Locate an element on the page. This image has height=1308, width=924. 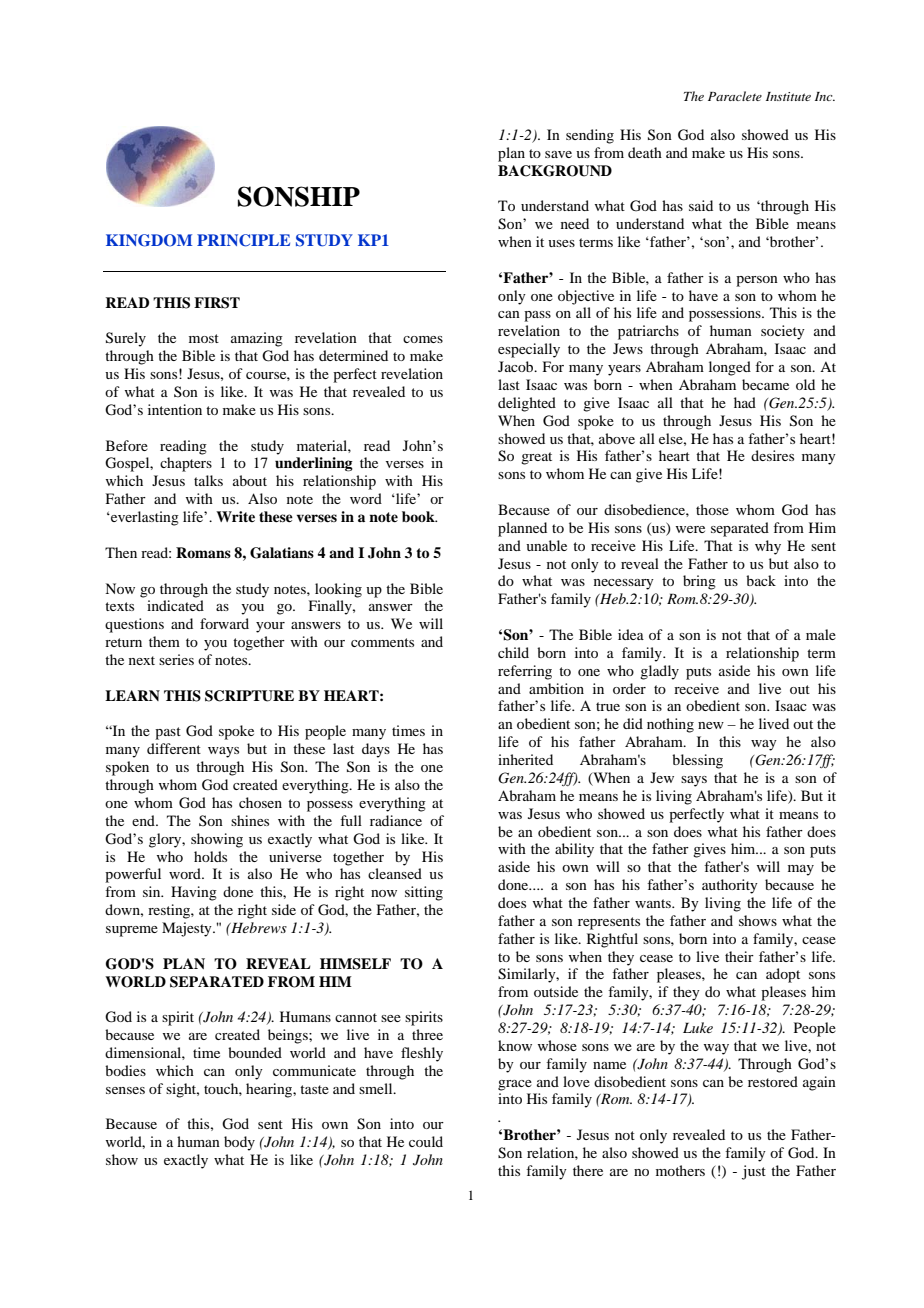
could is located at coordinates (426, 1141).
